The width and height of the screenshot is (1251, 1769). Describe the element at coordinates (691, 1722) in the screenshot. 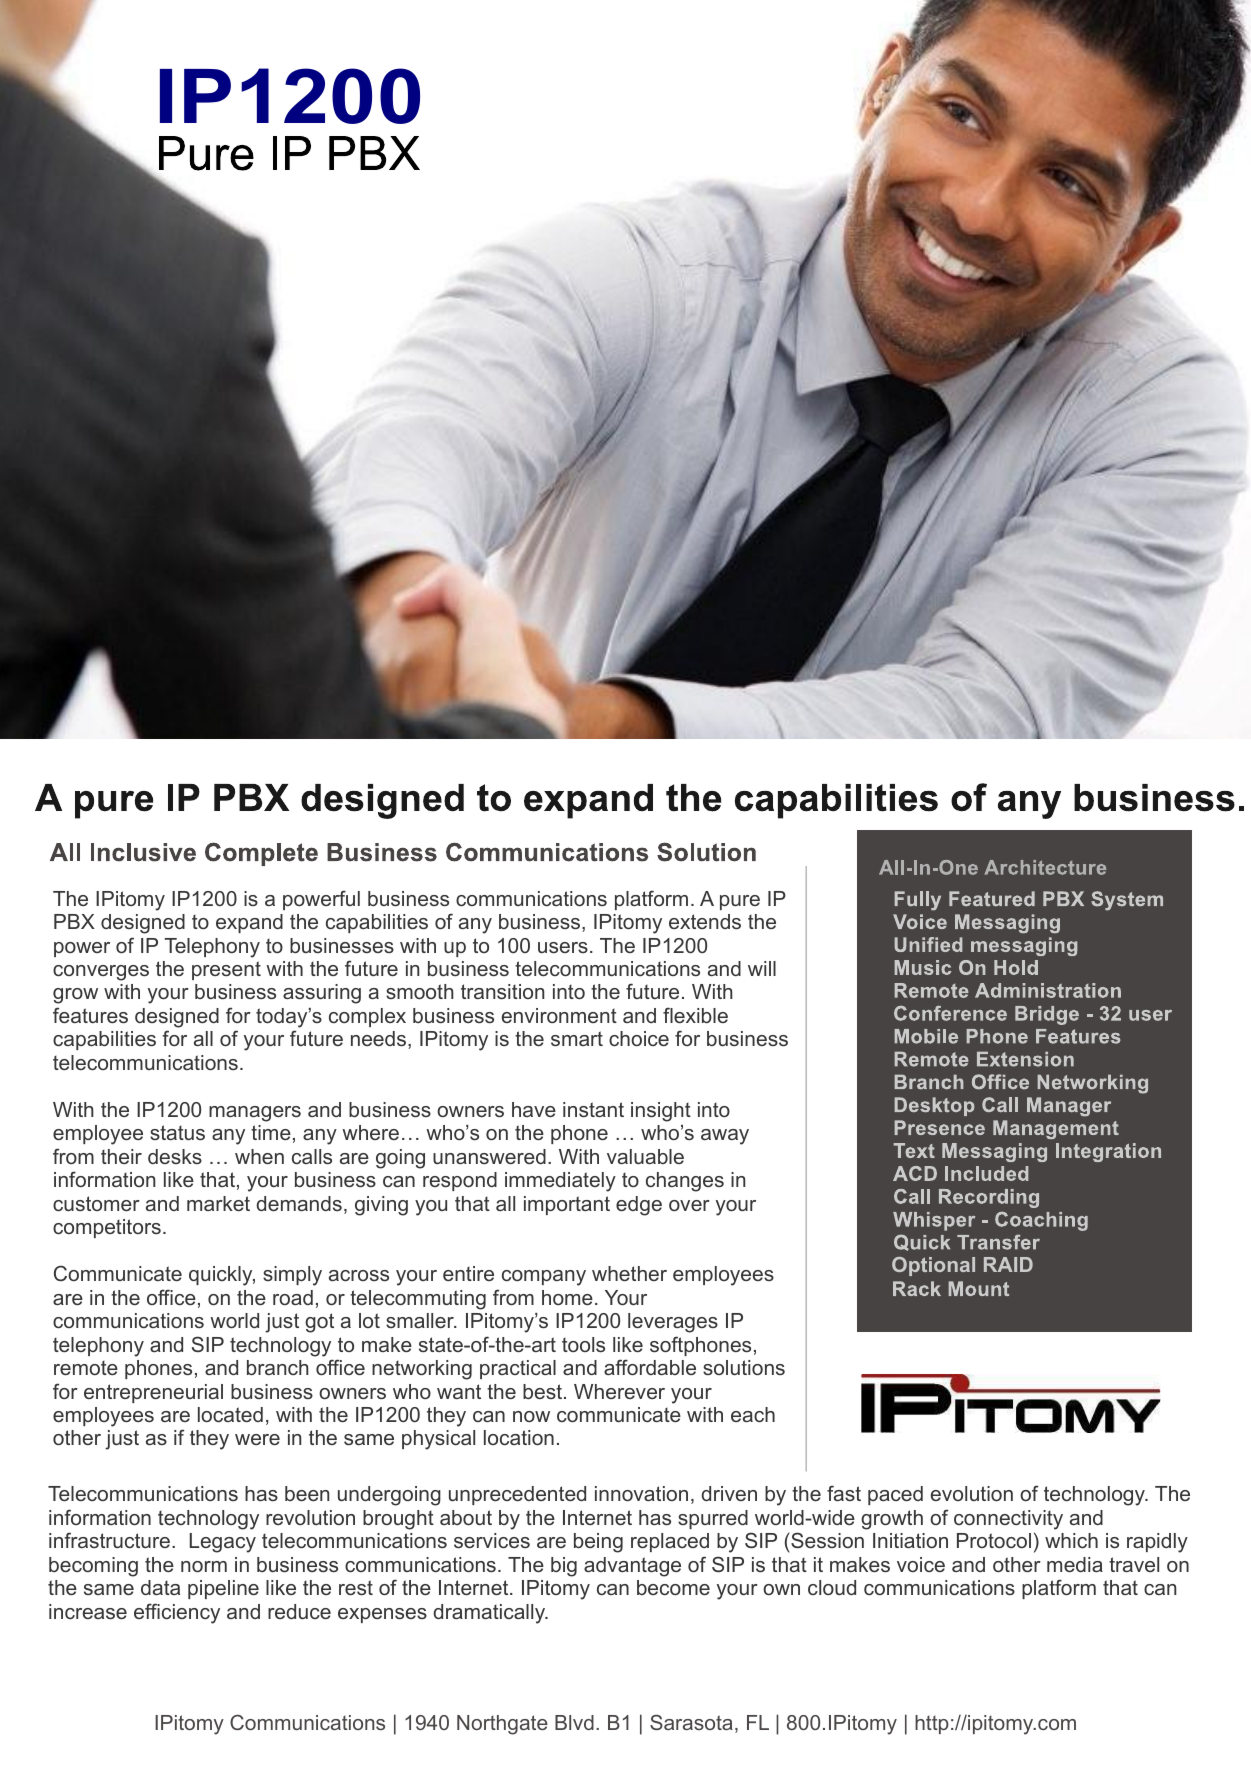

I see `Sarasota` at that location.
